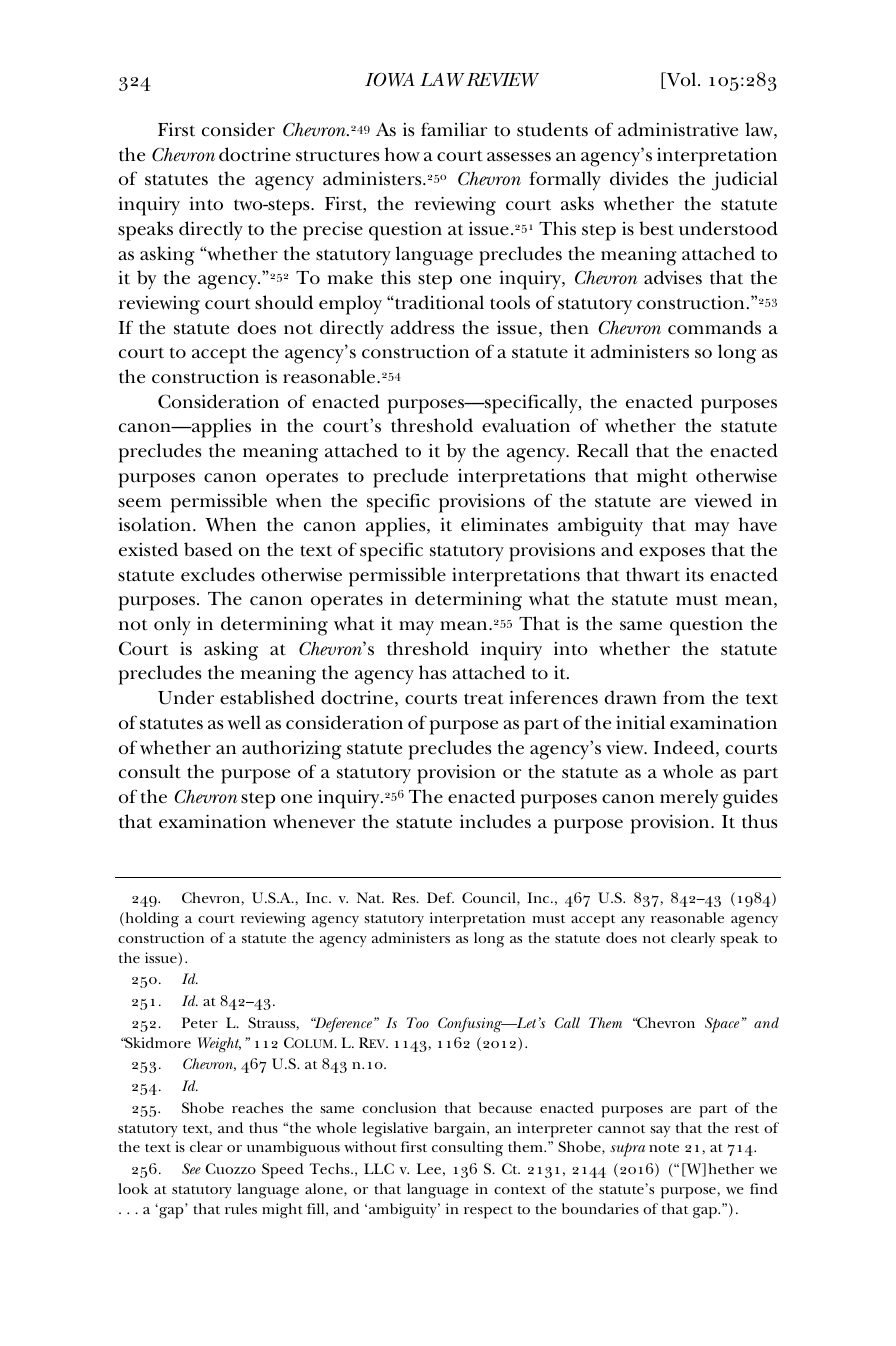  Describe the element at coordinates (488, 1212) in the screenshot. I see `respect` at that location.
